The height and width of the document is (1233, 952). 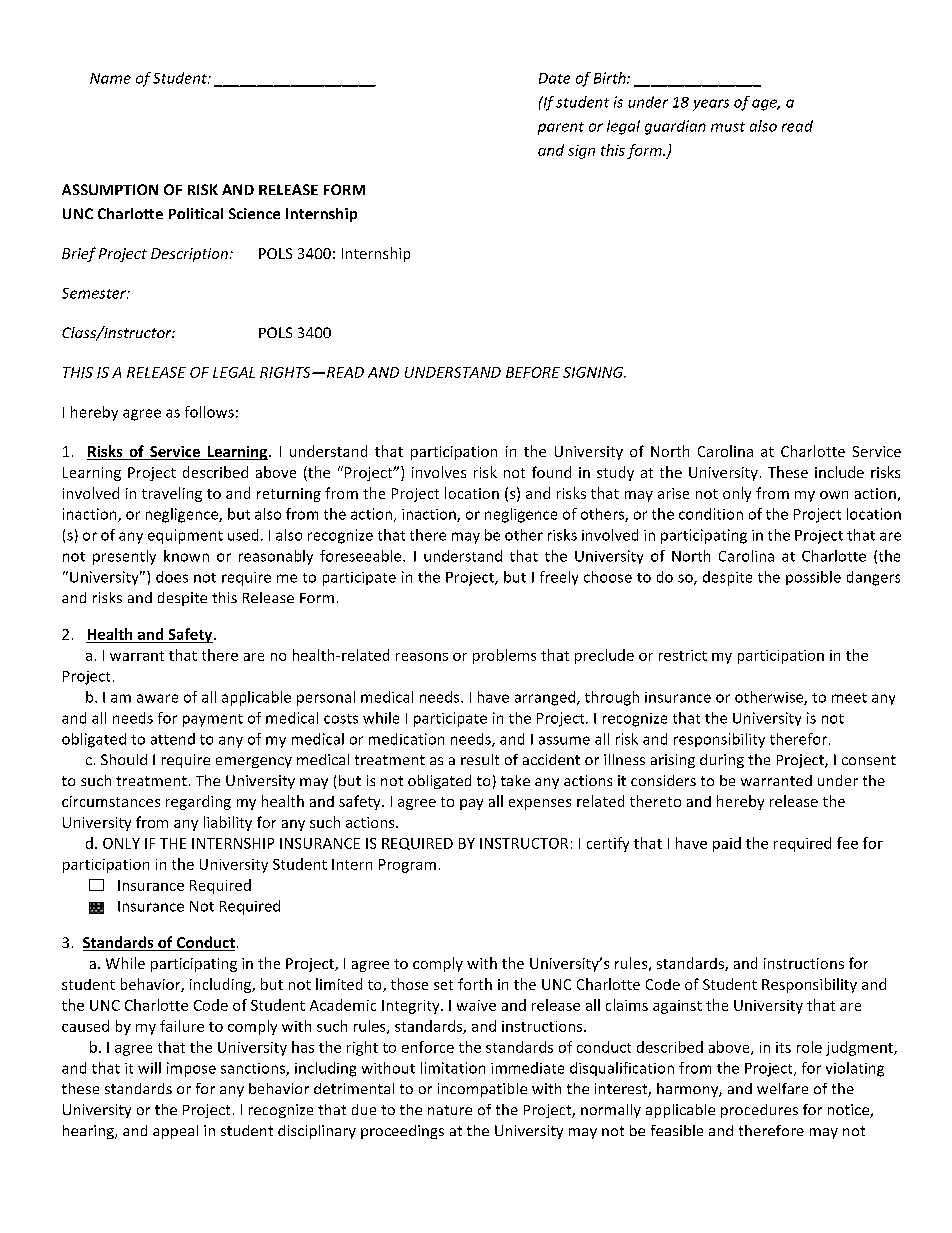 What do you see at coordinates (482, 1090) in the document?
I see `incompatible` at bounding box center [482, 1090].
